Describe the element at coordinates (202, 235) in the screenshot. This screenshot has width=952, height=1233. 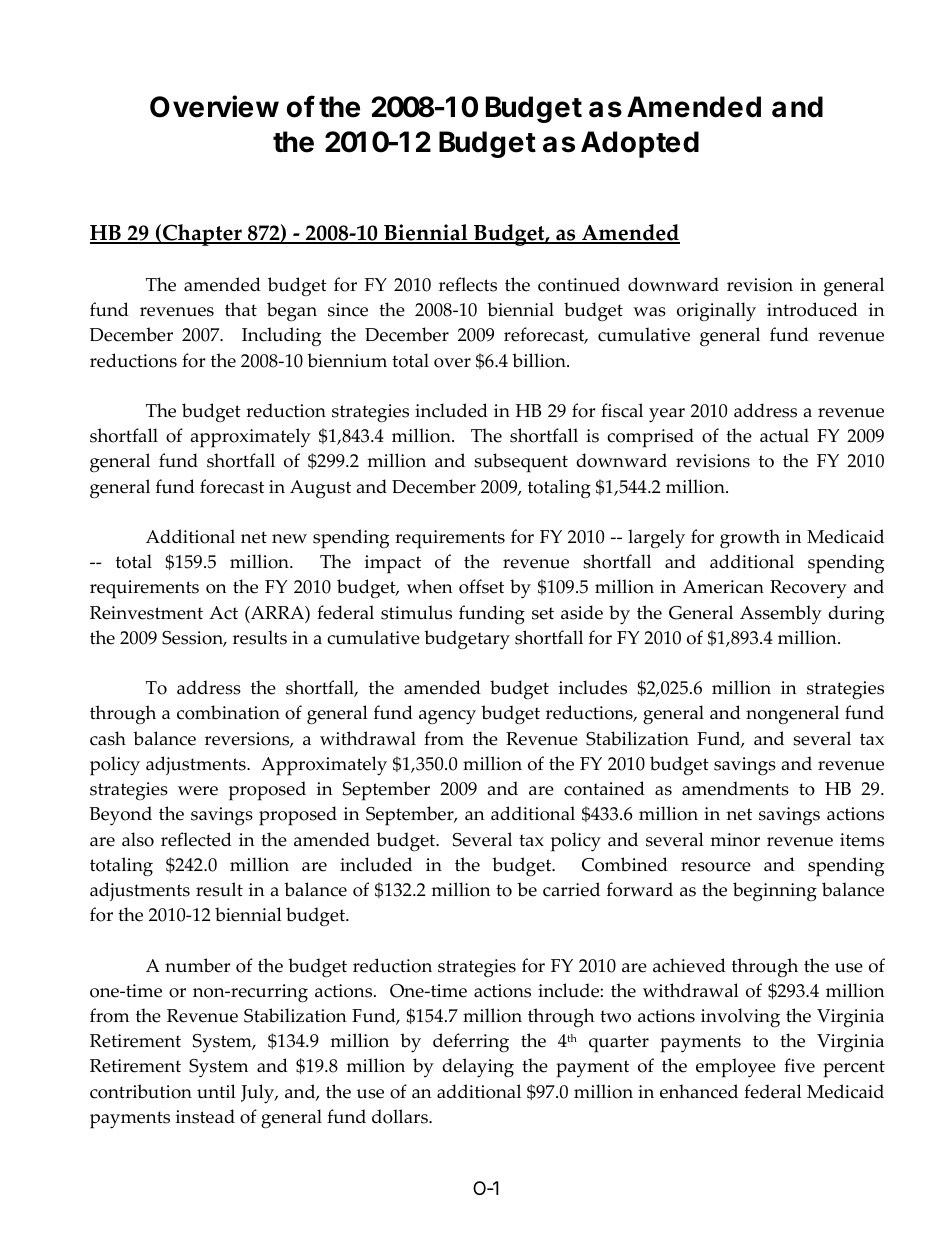
I see `Chapter` at that location.
